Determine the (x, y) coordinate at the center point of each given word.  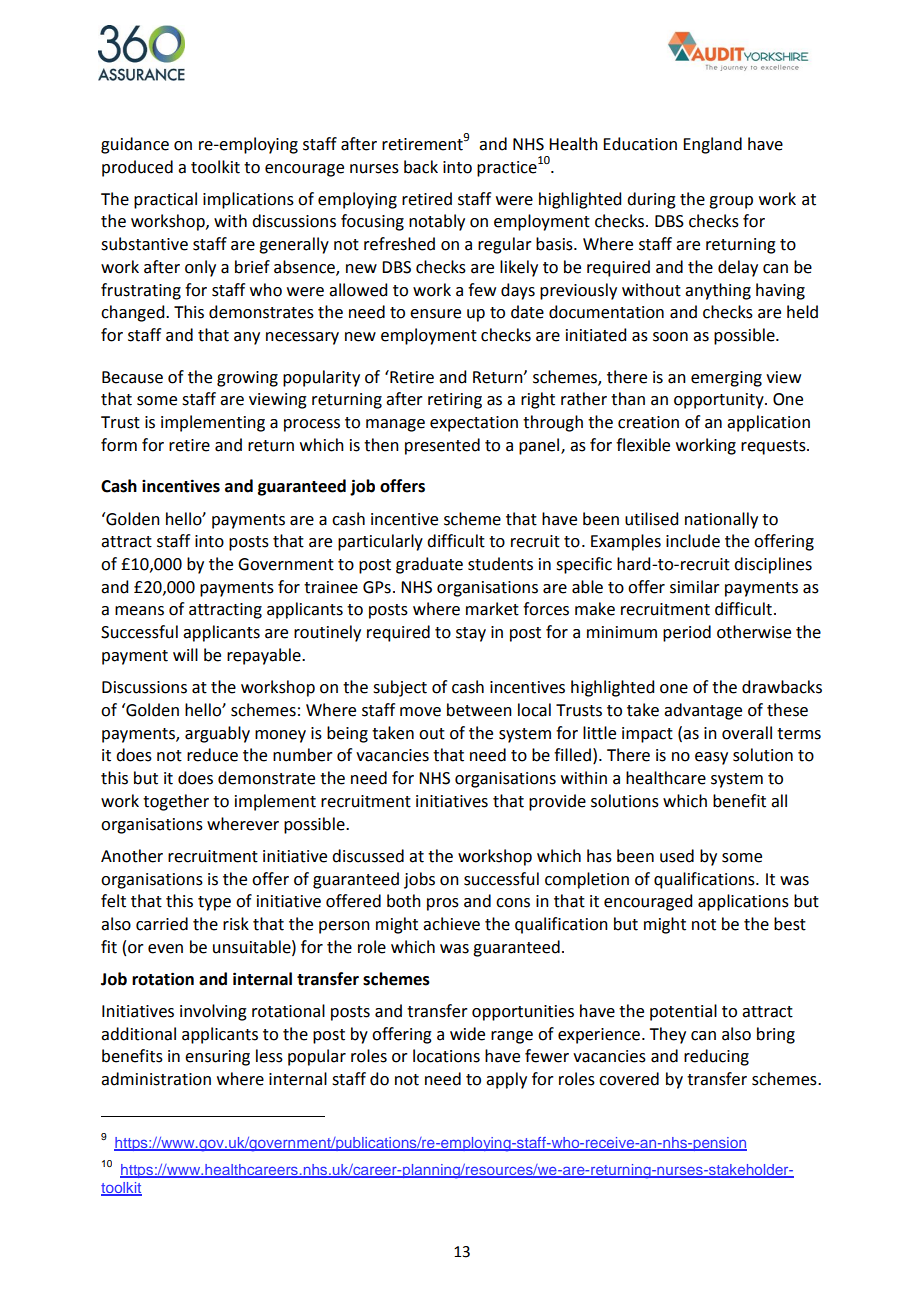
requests (774, 447)
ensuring (217, 1058)
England (712, 145)
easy (711, 758)
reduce (212, 755)
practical (165, 200)
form (119, 445)
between (479, 710)
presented (442, 446)
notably (437, 222)
